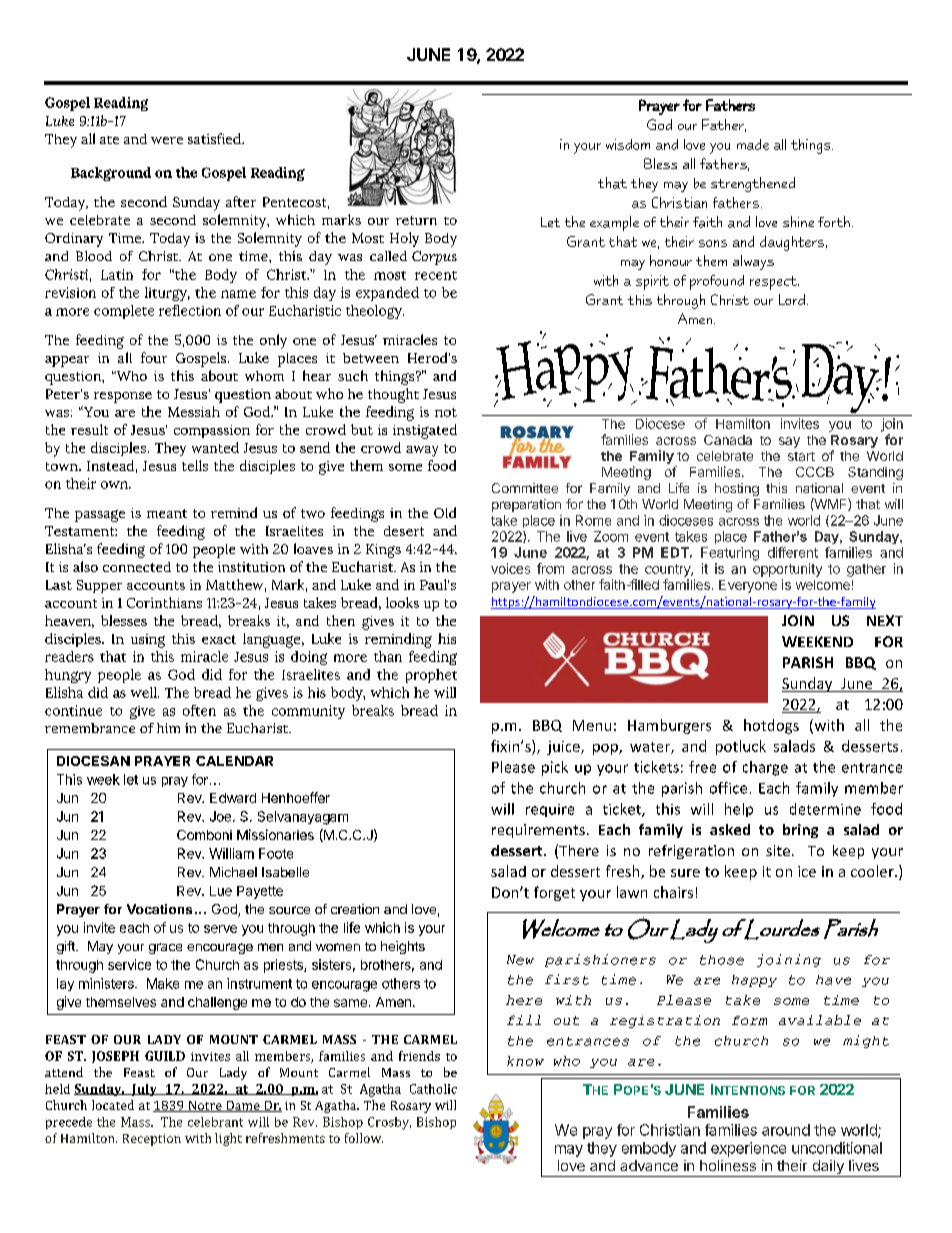  Describe the element at coordinates (165, 948) in the document. I see `grace` at that location.
